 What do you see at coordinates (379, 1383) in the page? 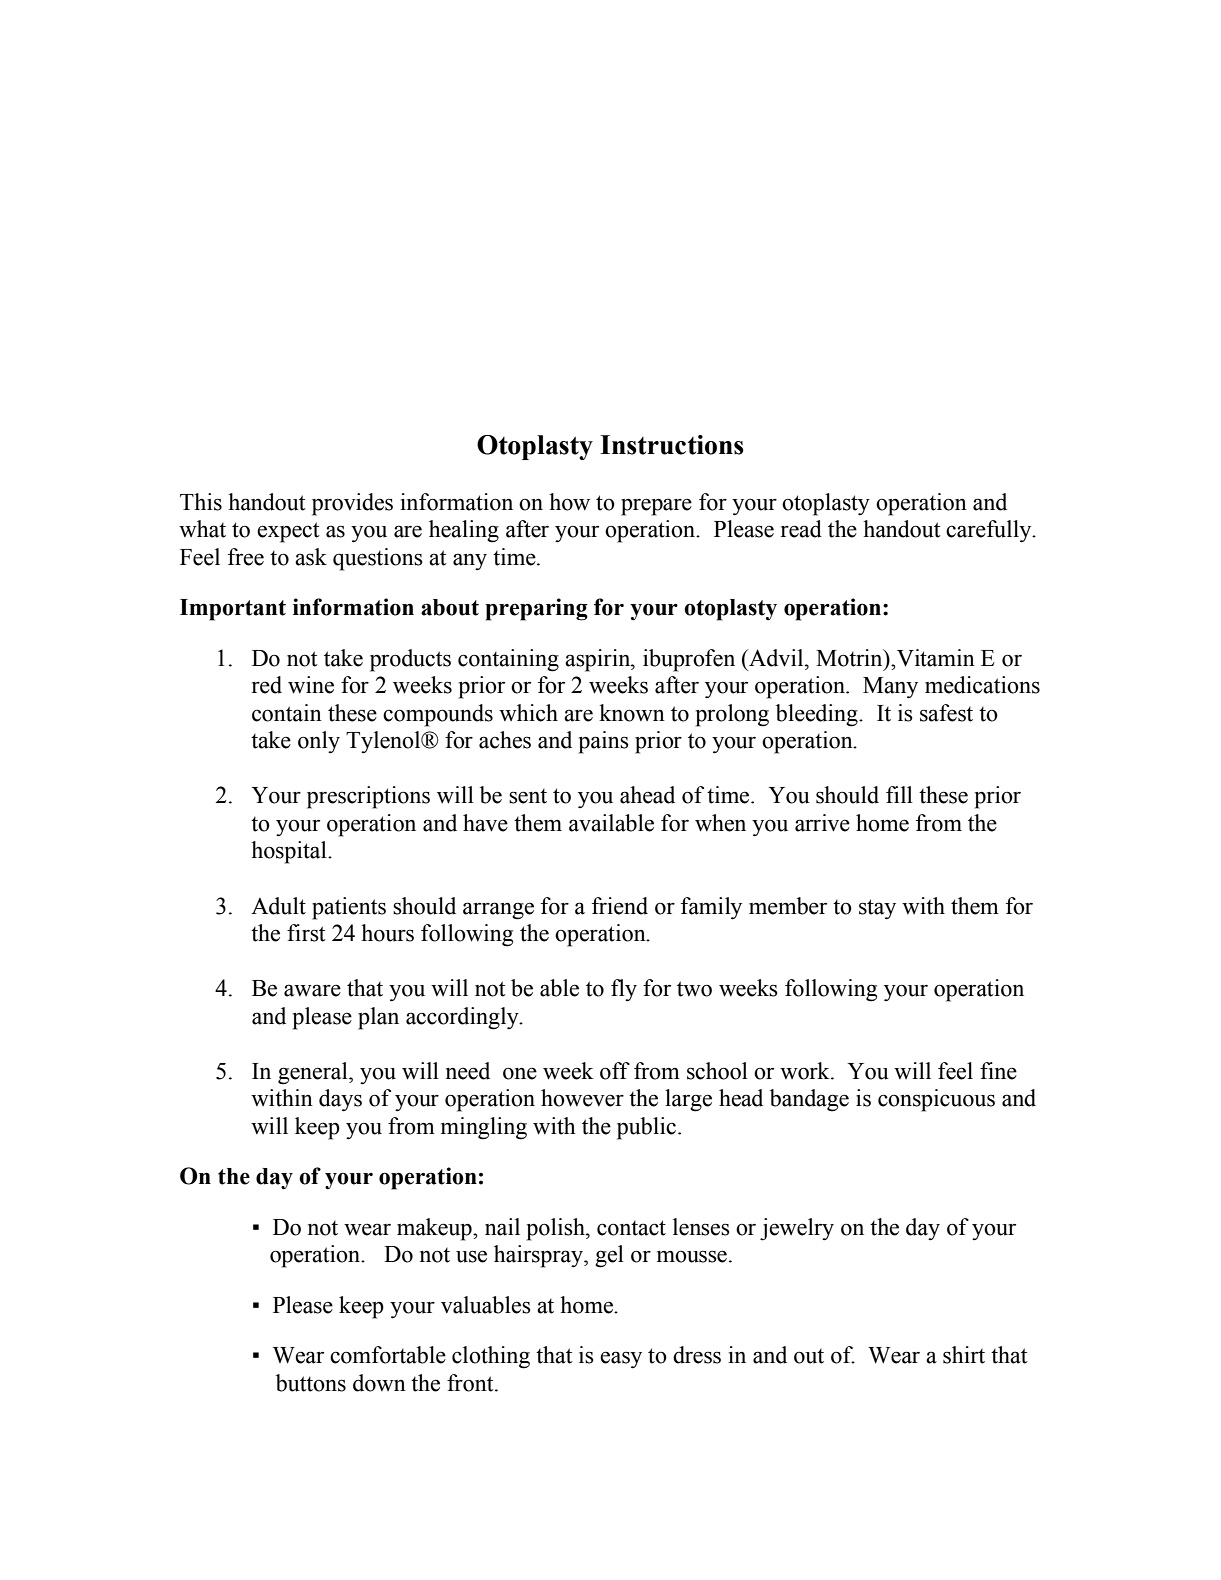
I see `down` at bounding box center [379, 1383].
